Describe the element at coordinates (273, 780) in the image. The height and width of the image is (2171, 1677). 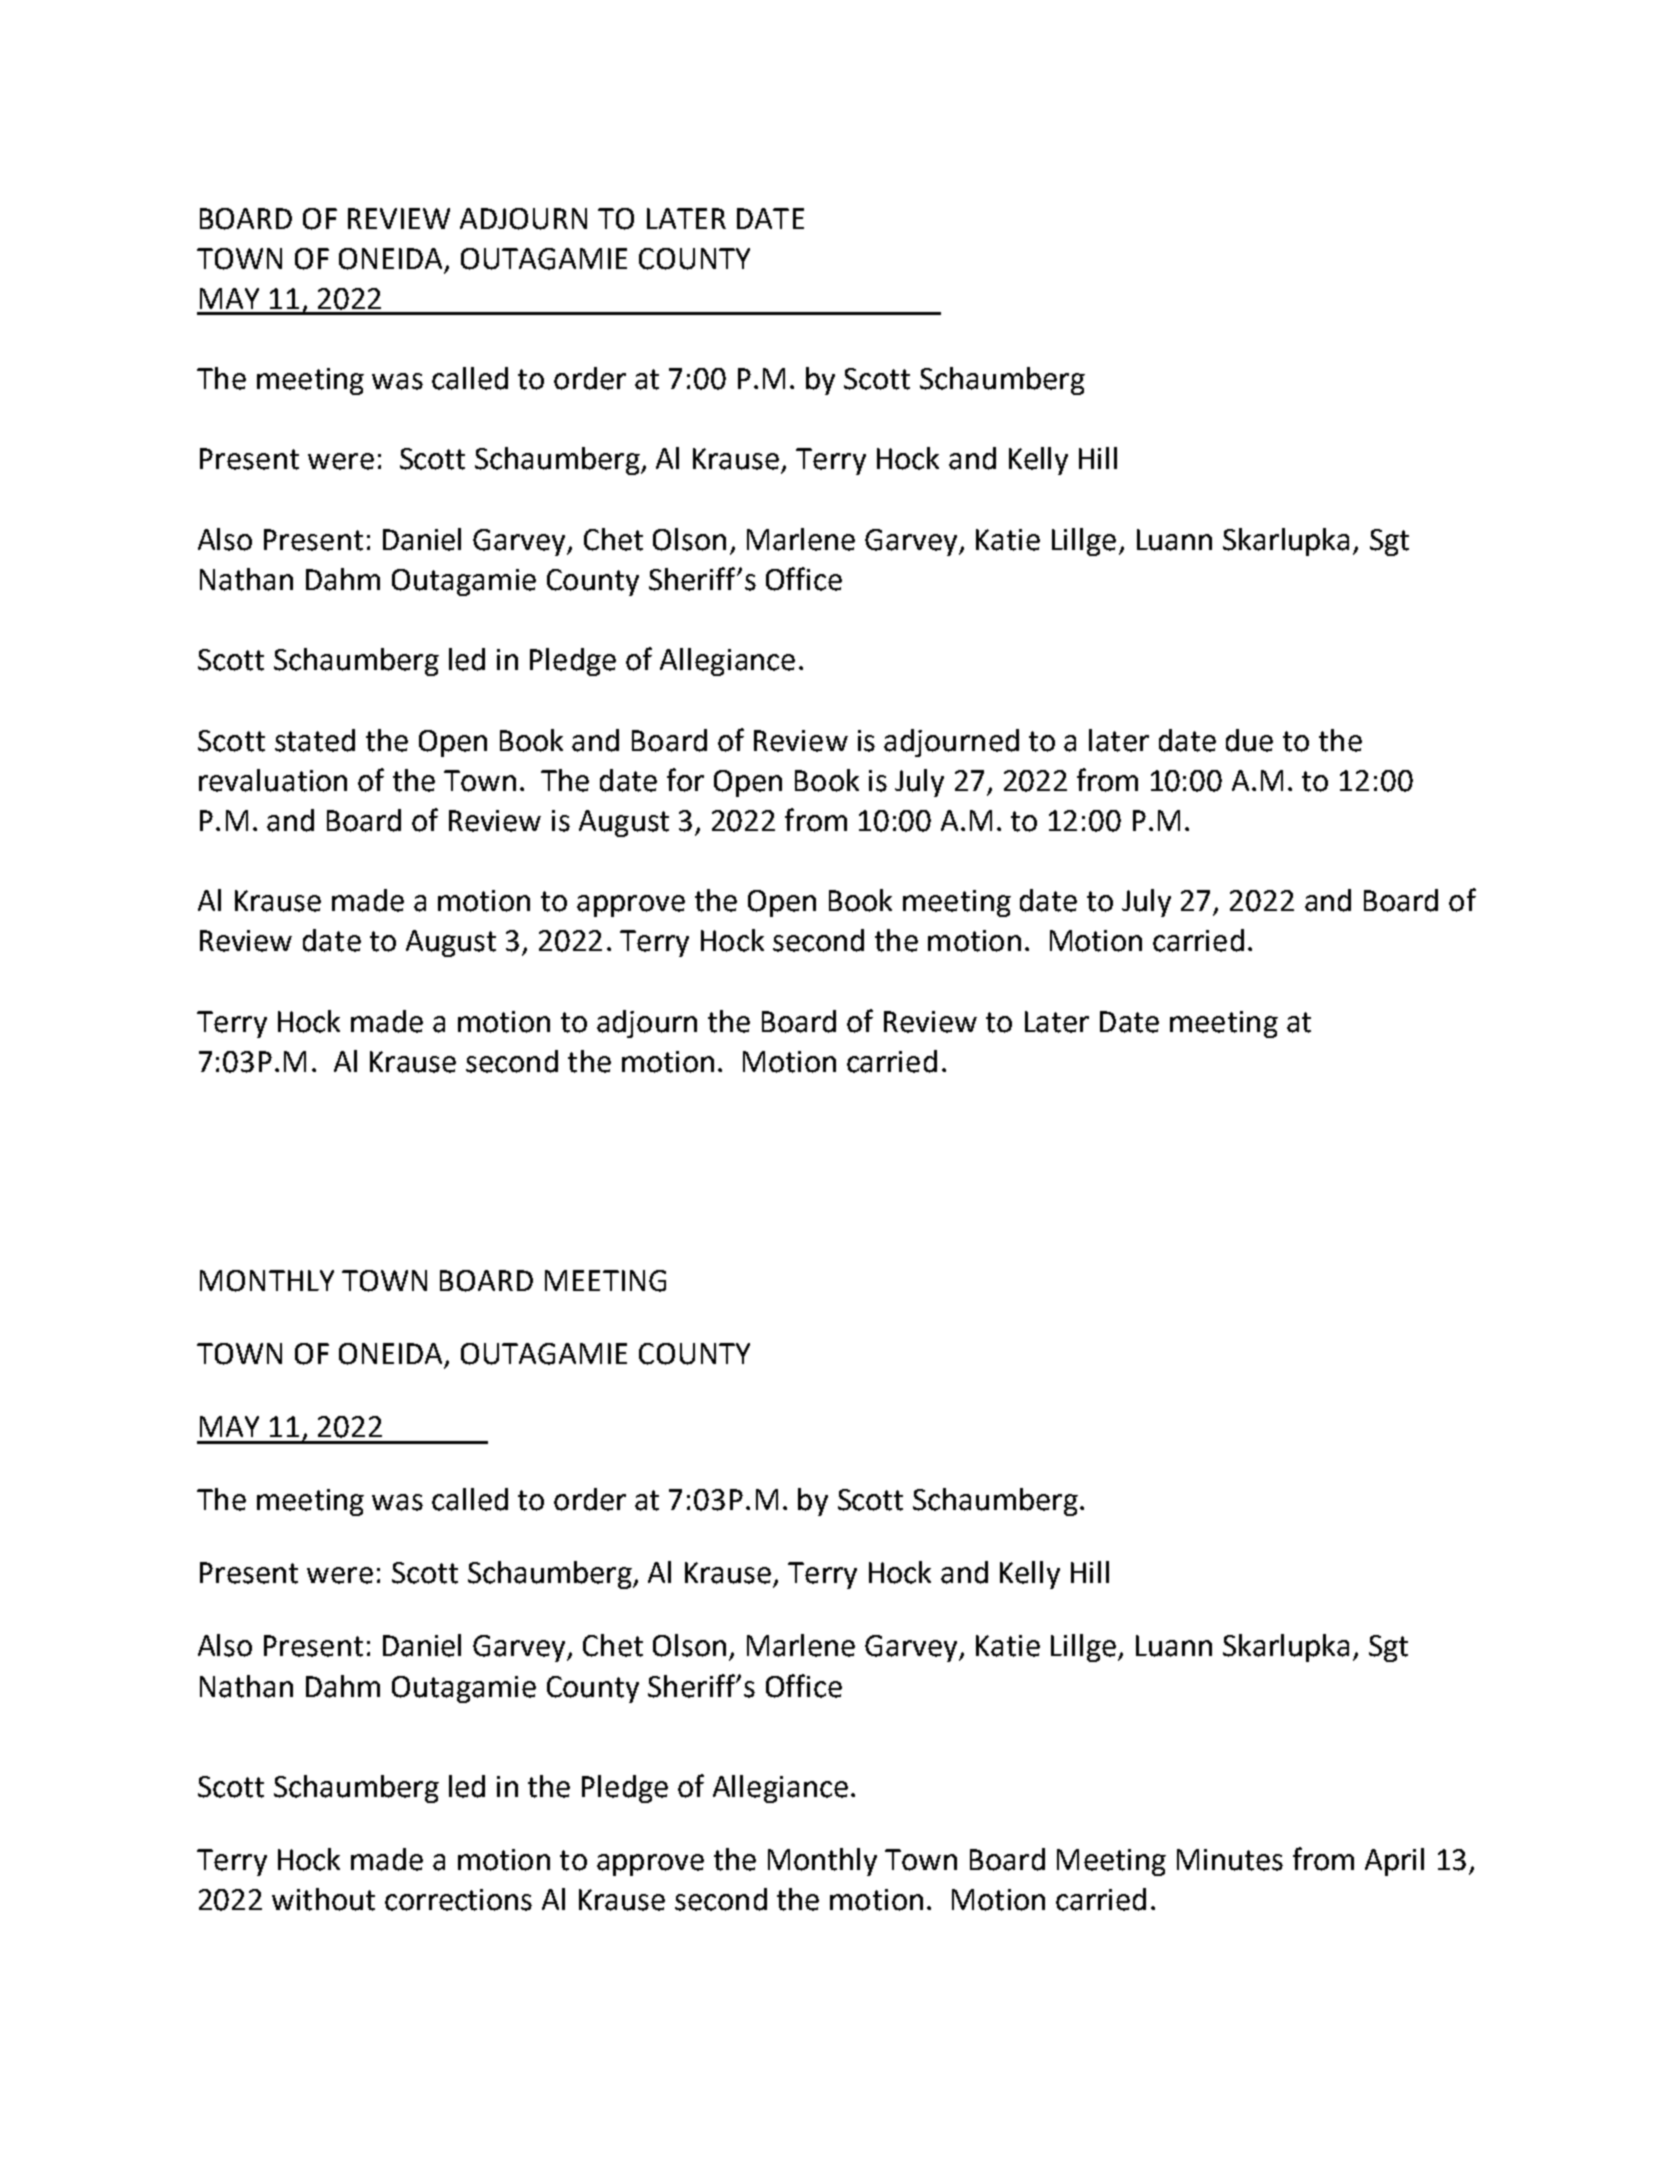
I see `revaluation` at that location.
